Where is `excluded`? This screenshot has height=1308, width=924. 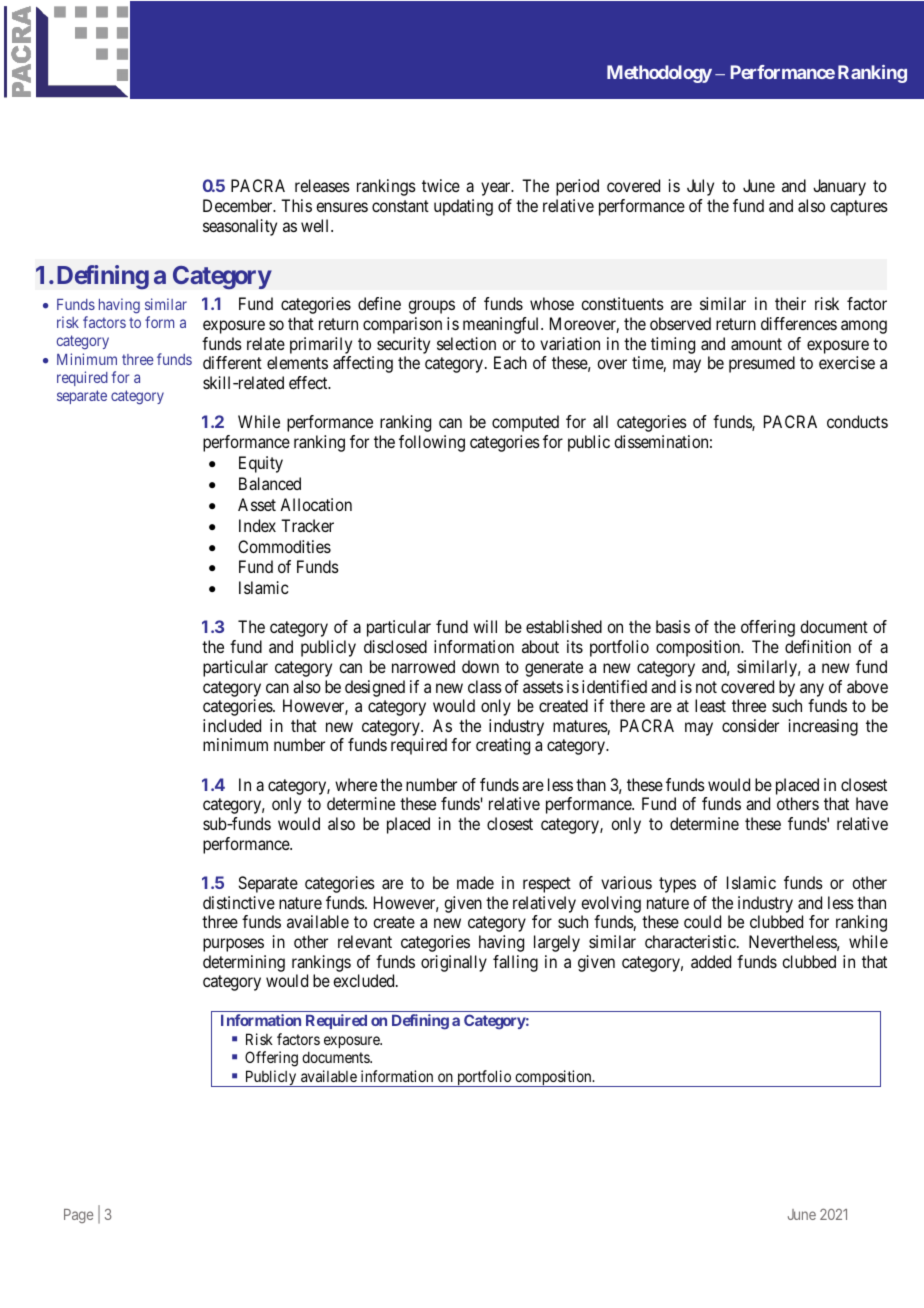
excluded is located at coordinates (365, 980).
